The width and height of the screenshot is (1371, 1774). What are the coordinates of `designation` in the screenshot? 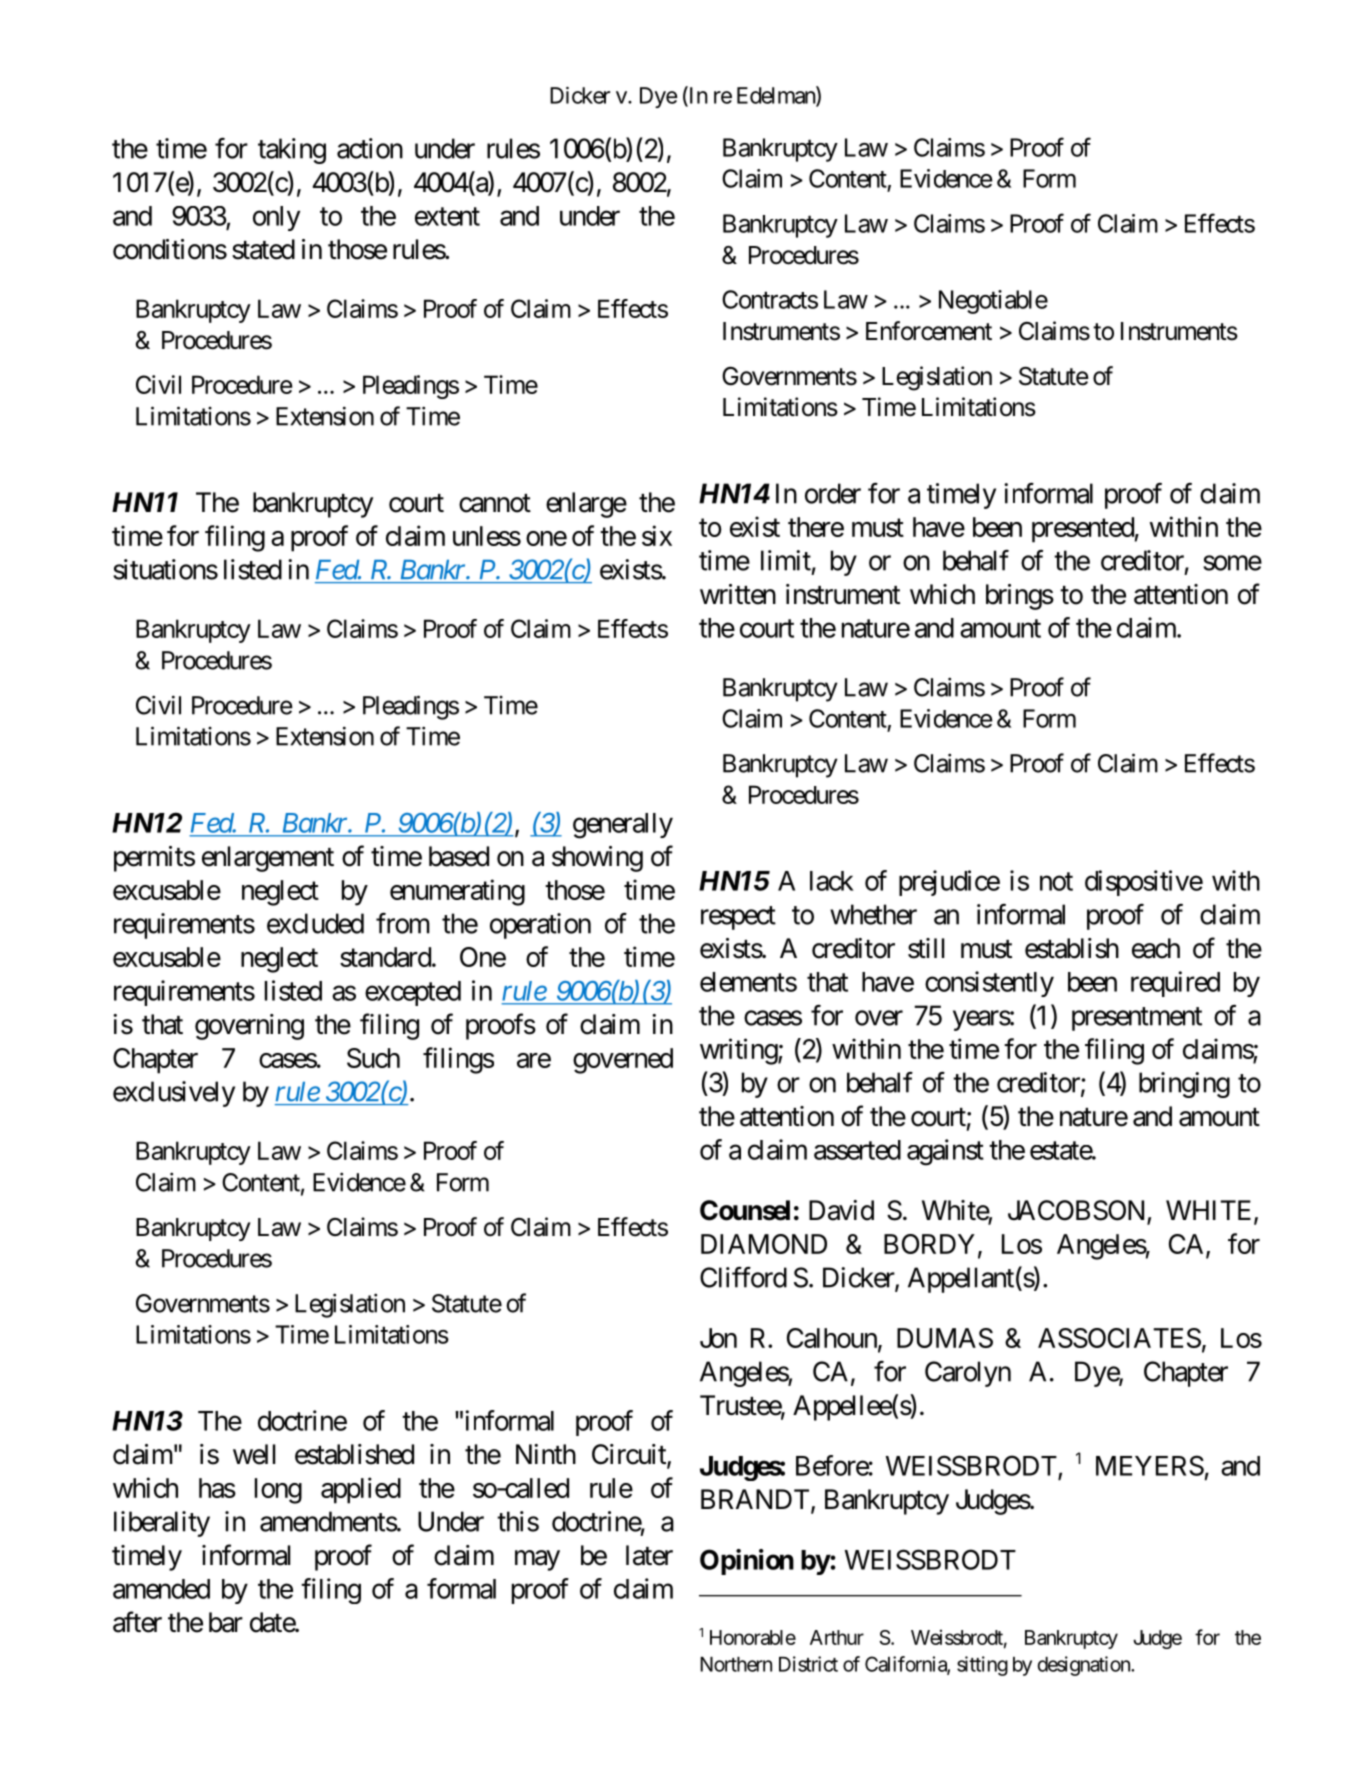 It's located at (1085, 1666).
